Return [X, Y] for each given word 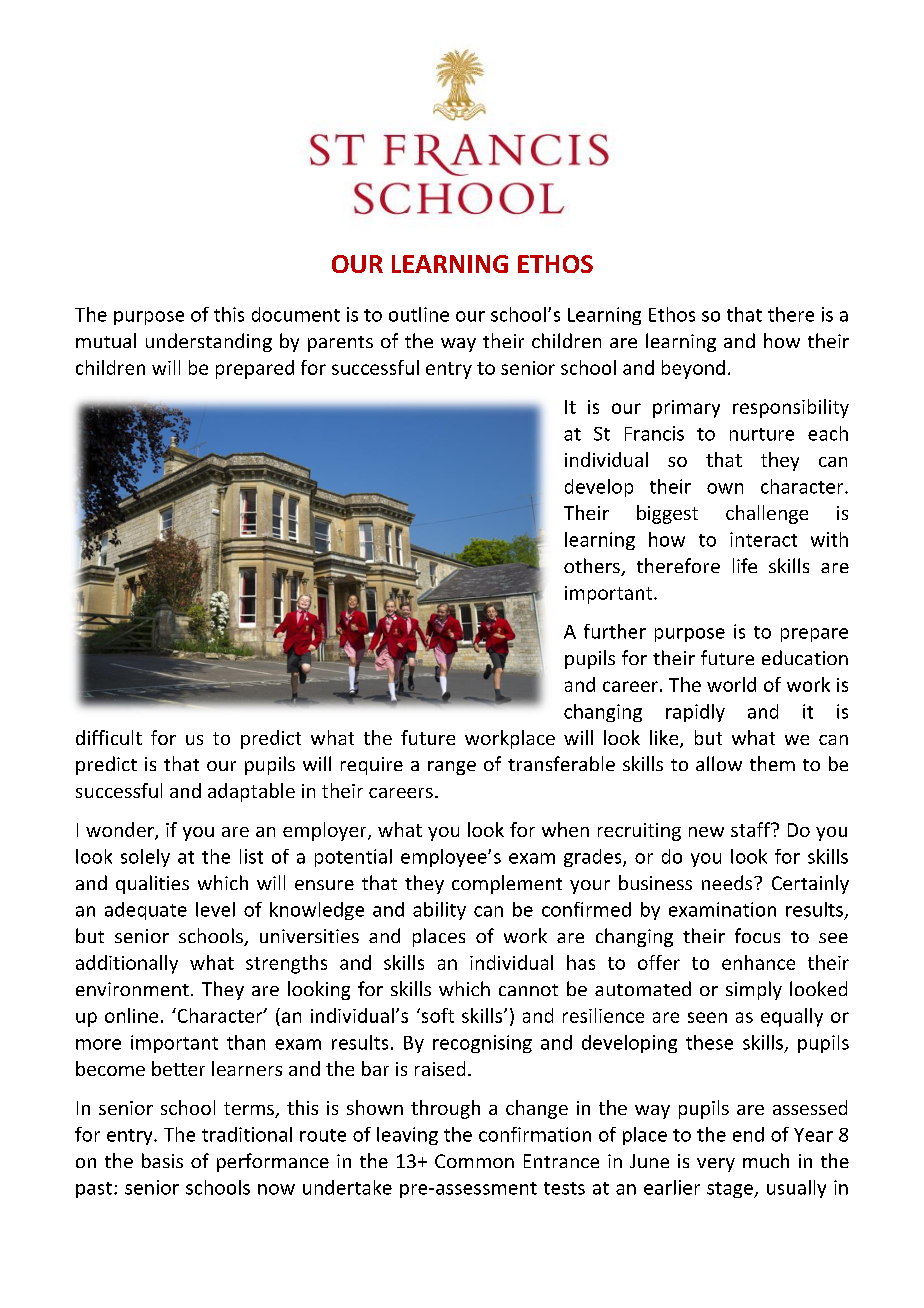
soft [436, 1015]
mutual [106, 340]
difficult [109, 737]
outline [419, 314]
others [593, 567]
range [452, 768]
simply [754, 990]
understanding [209, 342]
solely [145, 858]
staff [752, 829]
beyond [693, 369]
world [731, 684]
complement [507, 884]
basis [162, 1160]
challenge [767, 514]
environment [132, 989]
